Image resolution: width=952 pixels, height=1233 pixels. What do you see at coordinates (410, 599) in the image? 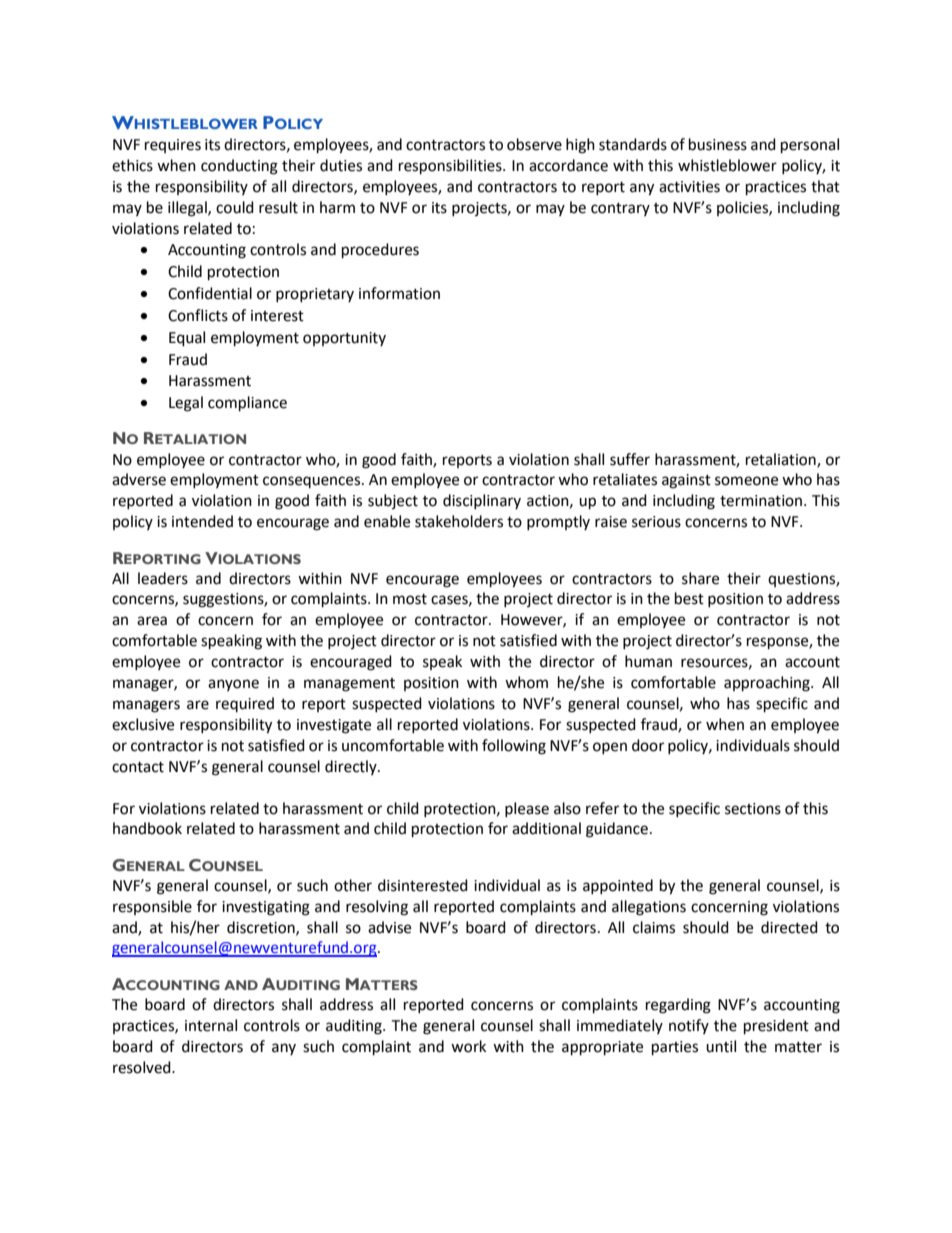
I see `most` at bounding box center [410, 599].
